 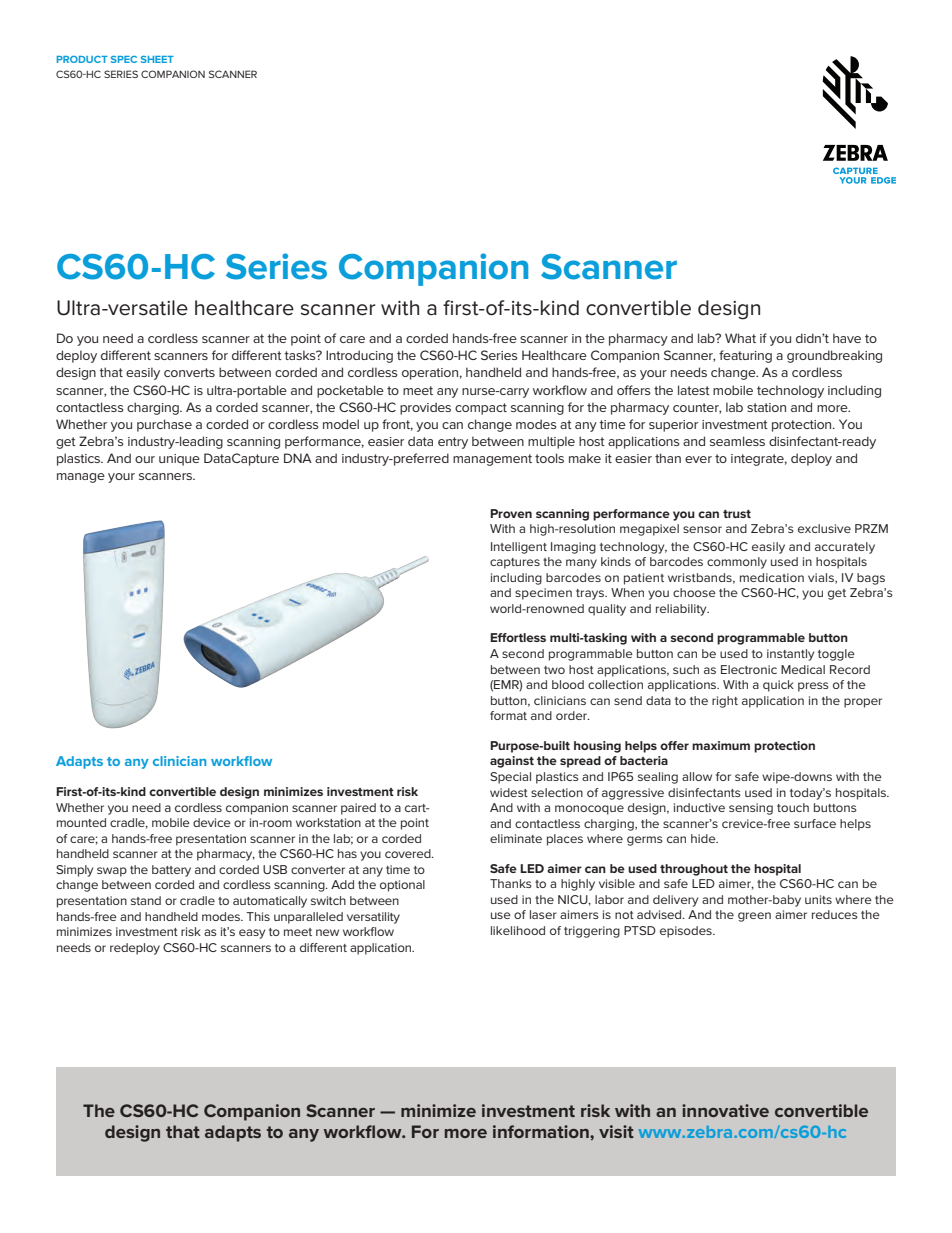 I want to click on What, so click(x=740, y=338).
